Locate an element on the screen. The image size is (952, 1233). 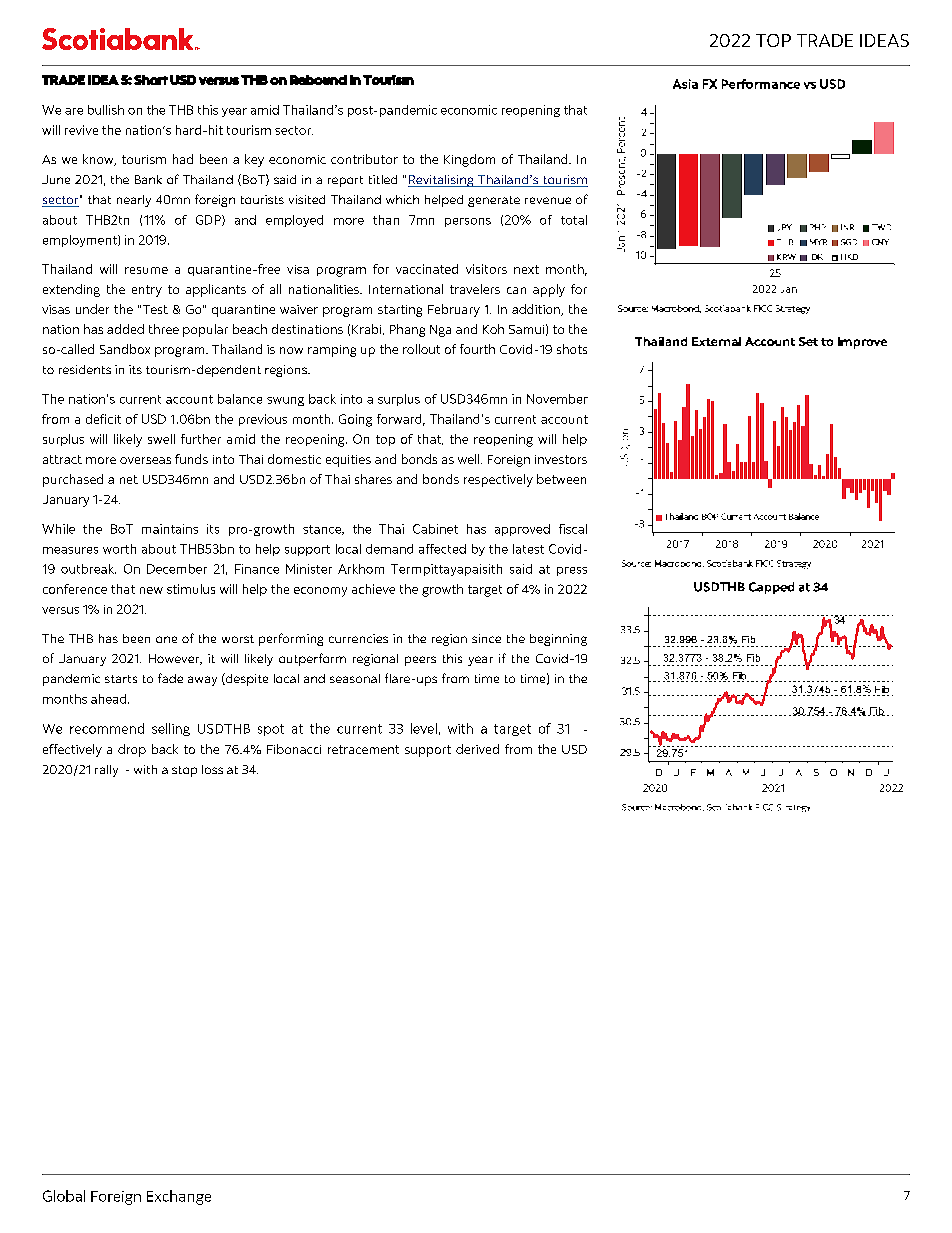
rally is located at coordinates (106, 771).
